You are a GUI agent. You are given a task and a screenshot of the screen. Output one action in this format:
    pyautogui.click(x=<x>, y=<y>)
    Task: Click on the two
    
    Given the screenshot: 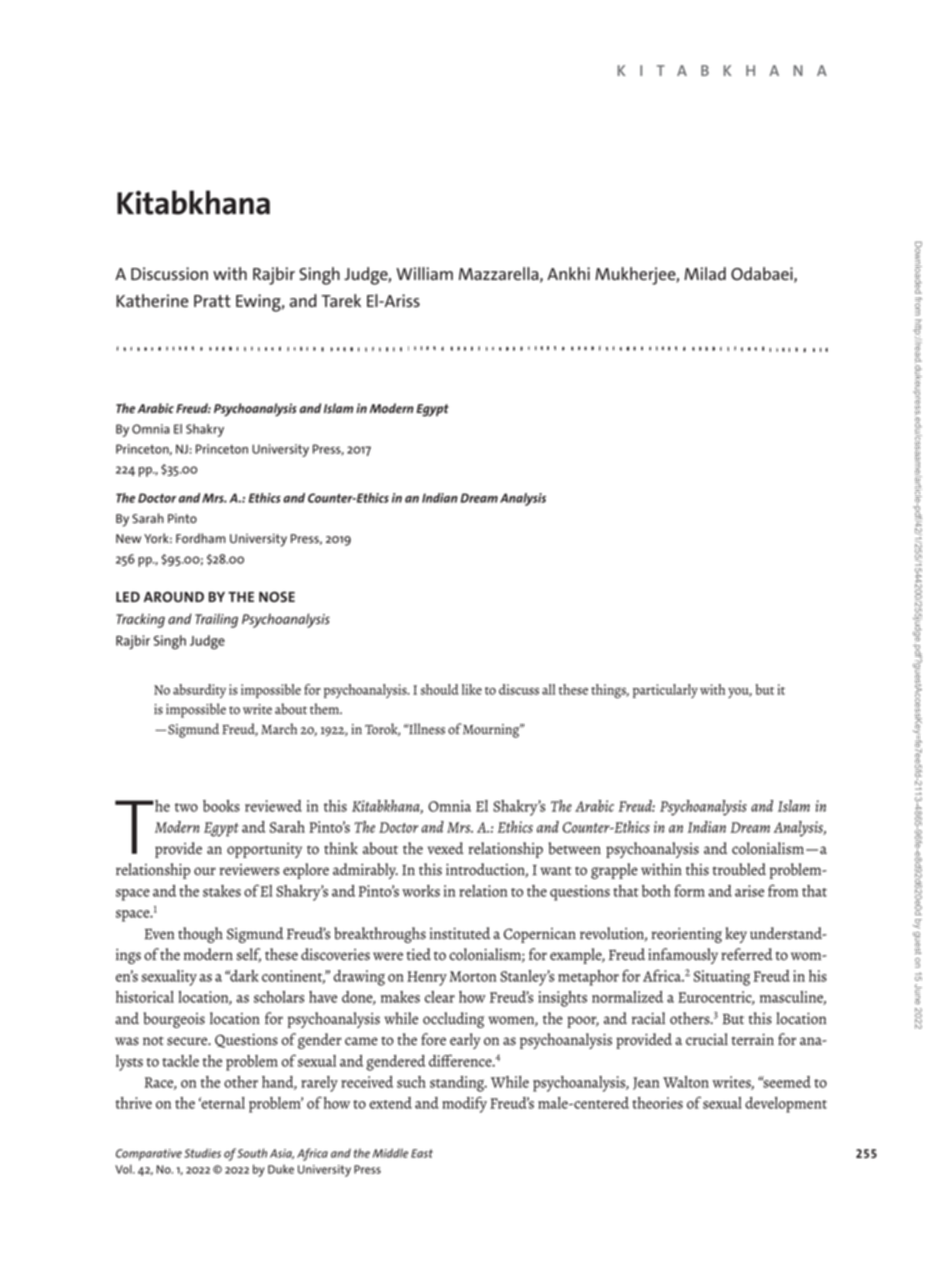 What is the action you would take?
    pyautogui.click(x=186, y=807)
